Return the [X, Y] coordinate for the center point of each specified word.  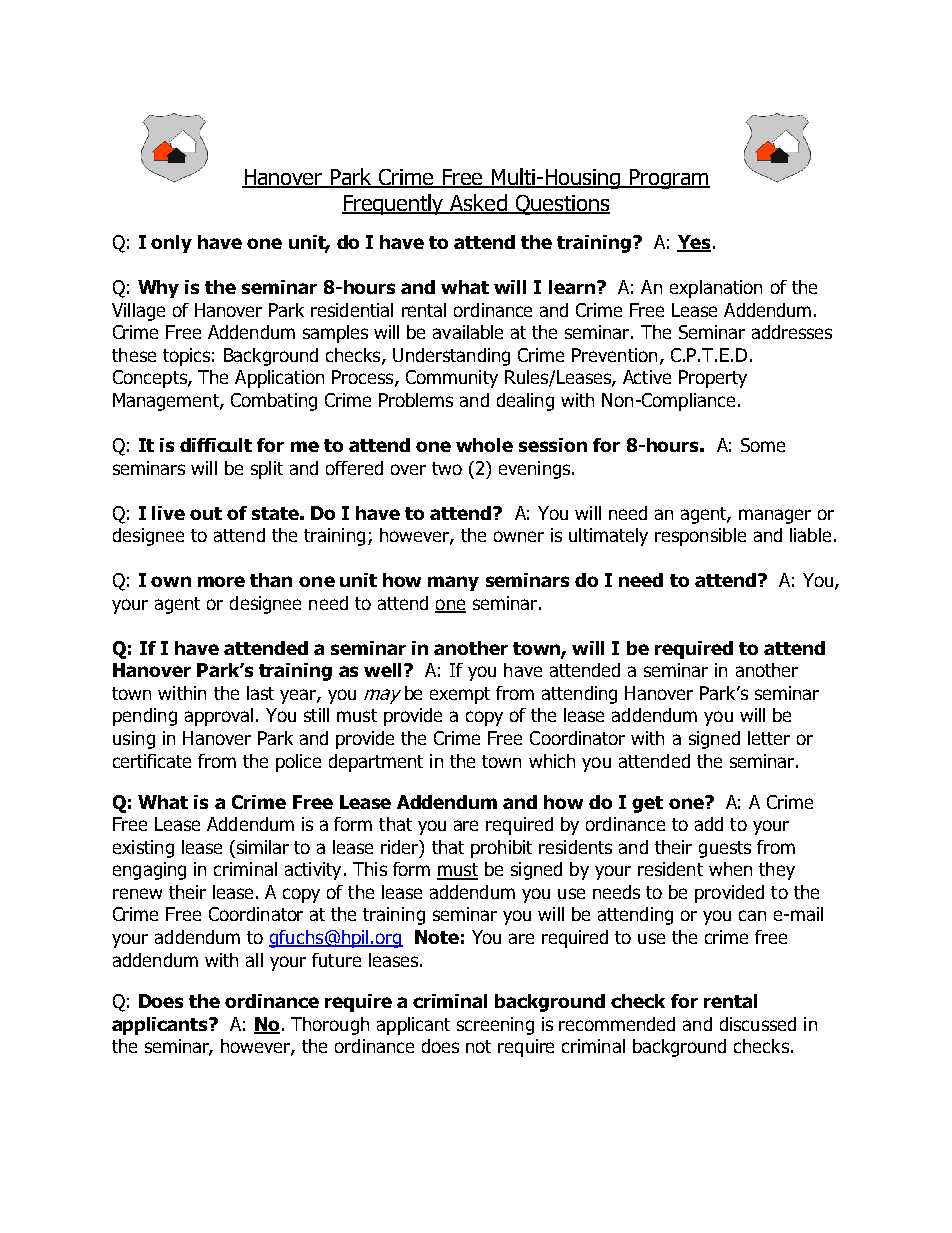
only [171, 244]
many [453, 583]
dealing [525, 402]
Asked [478, 204]
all [254, 960]
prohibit [501, 849]
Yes [694, 243]
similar [261, 847]
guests [725, 849]
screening [495, 1026]
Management [167, 402]
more [221, 581]
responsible [700, 537]
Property [713, 379]
